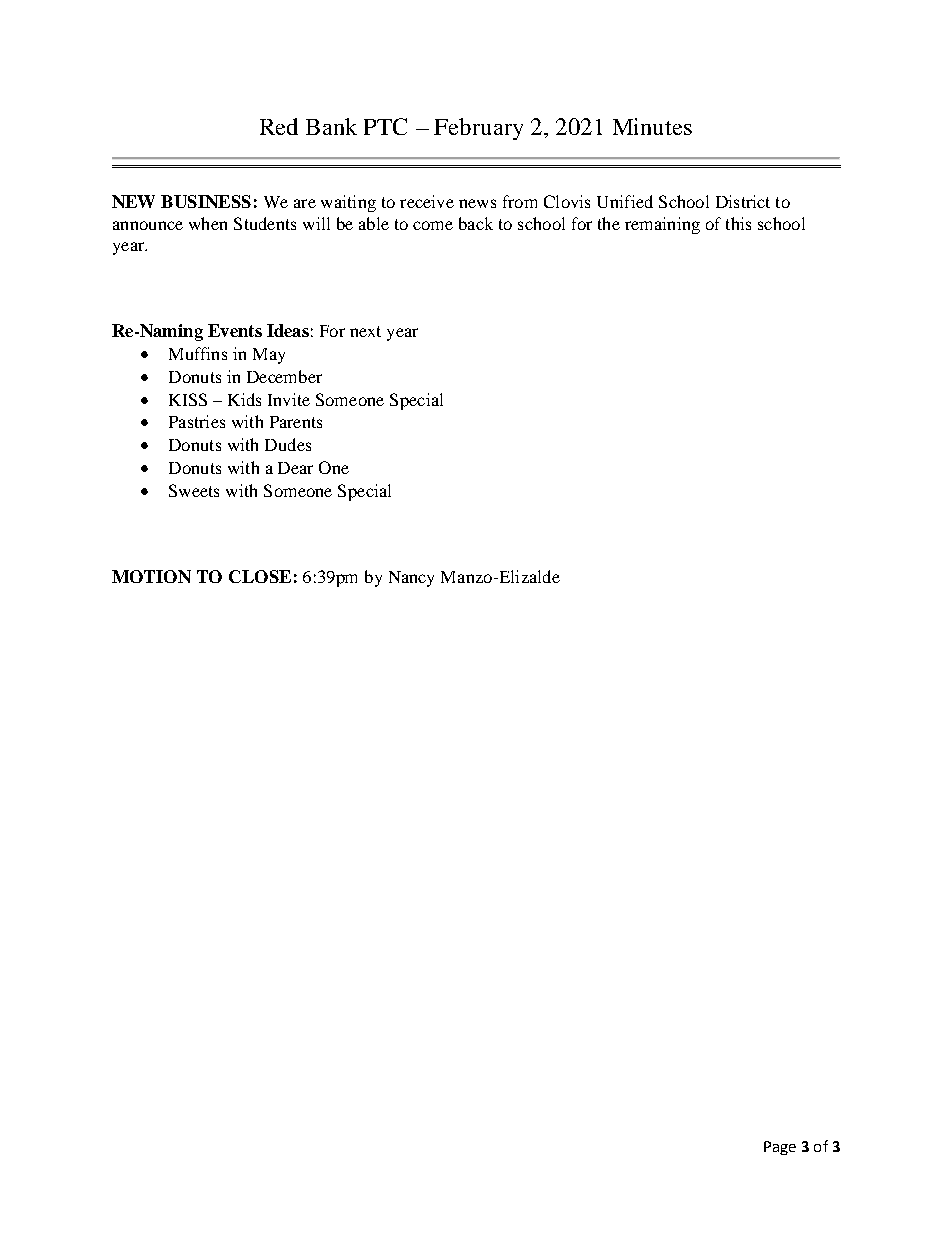 The height and width of the screenshot is (1233, 952). I want to click on Page, so click(780, 1148).
